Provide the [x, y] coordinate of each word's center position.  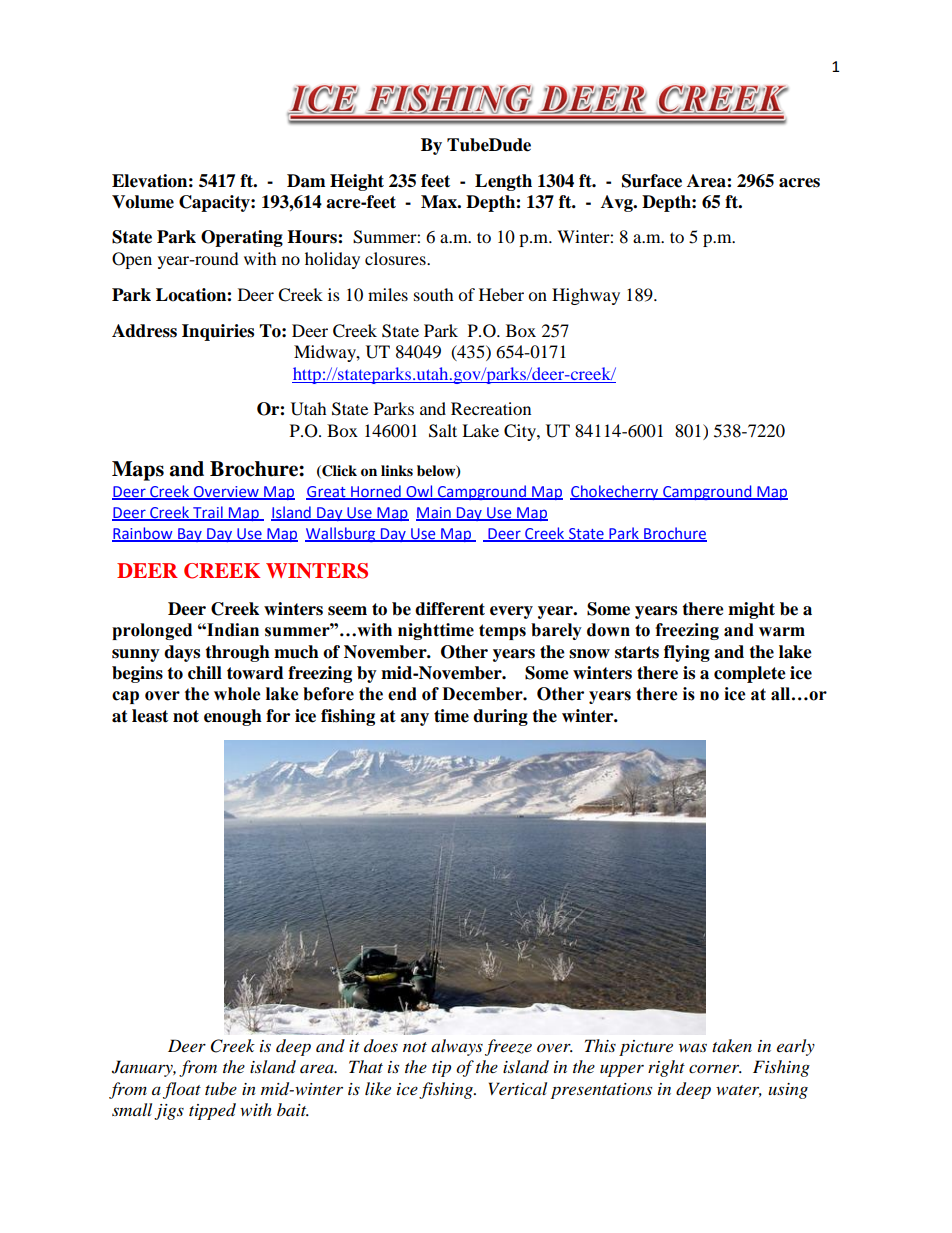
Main [434, 514]
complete [750, 674]
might [751, 610]
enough [233, 717]
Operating [242, 238]
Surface [652, 181]
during [500, 717]
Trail [208, 513]
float [182, 1090]
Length [503, 182]
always [457, 1047]
